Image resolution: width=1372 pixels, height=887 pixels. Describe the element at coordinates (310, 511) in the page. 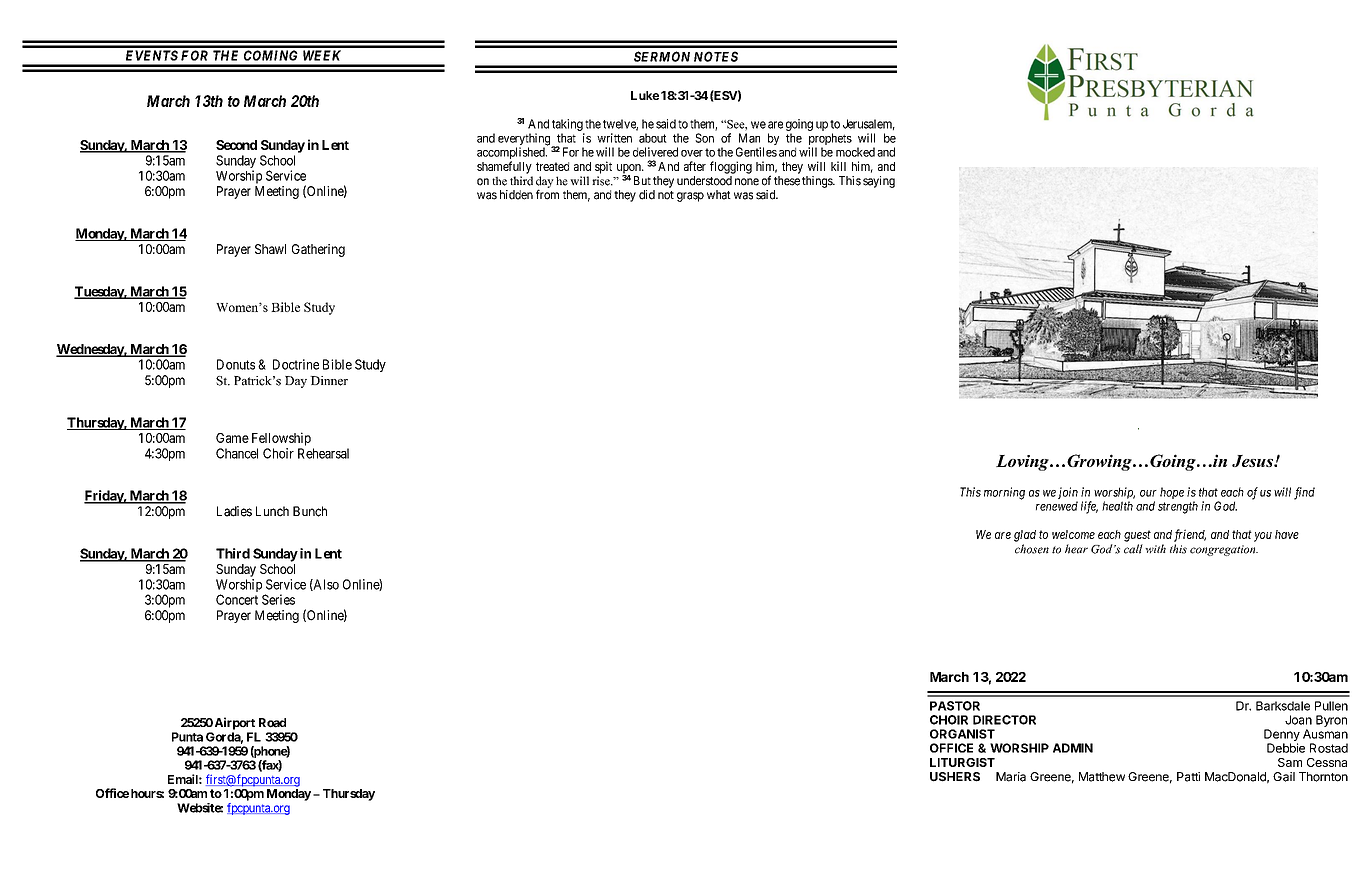

I see `Bunch` at that location.
